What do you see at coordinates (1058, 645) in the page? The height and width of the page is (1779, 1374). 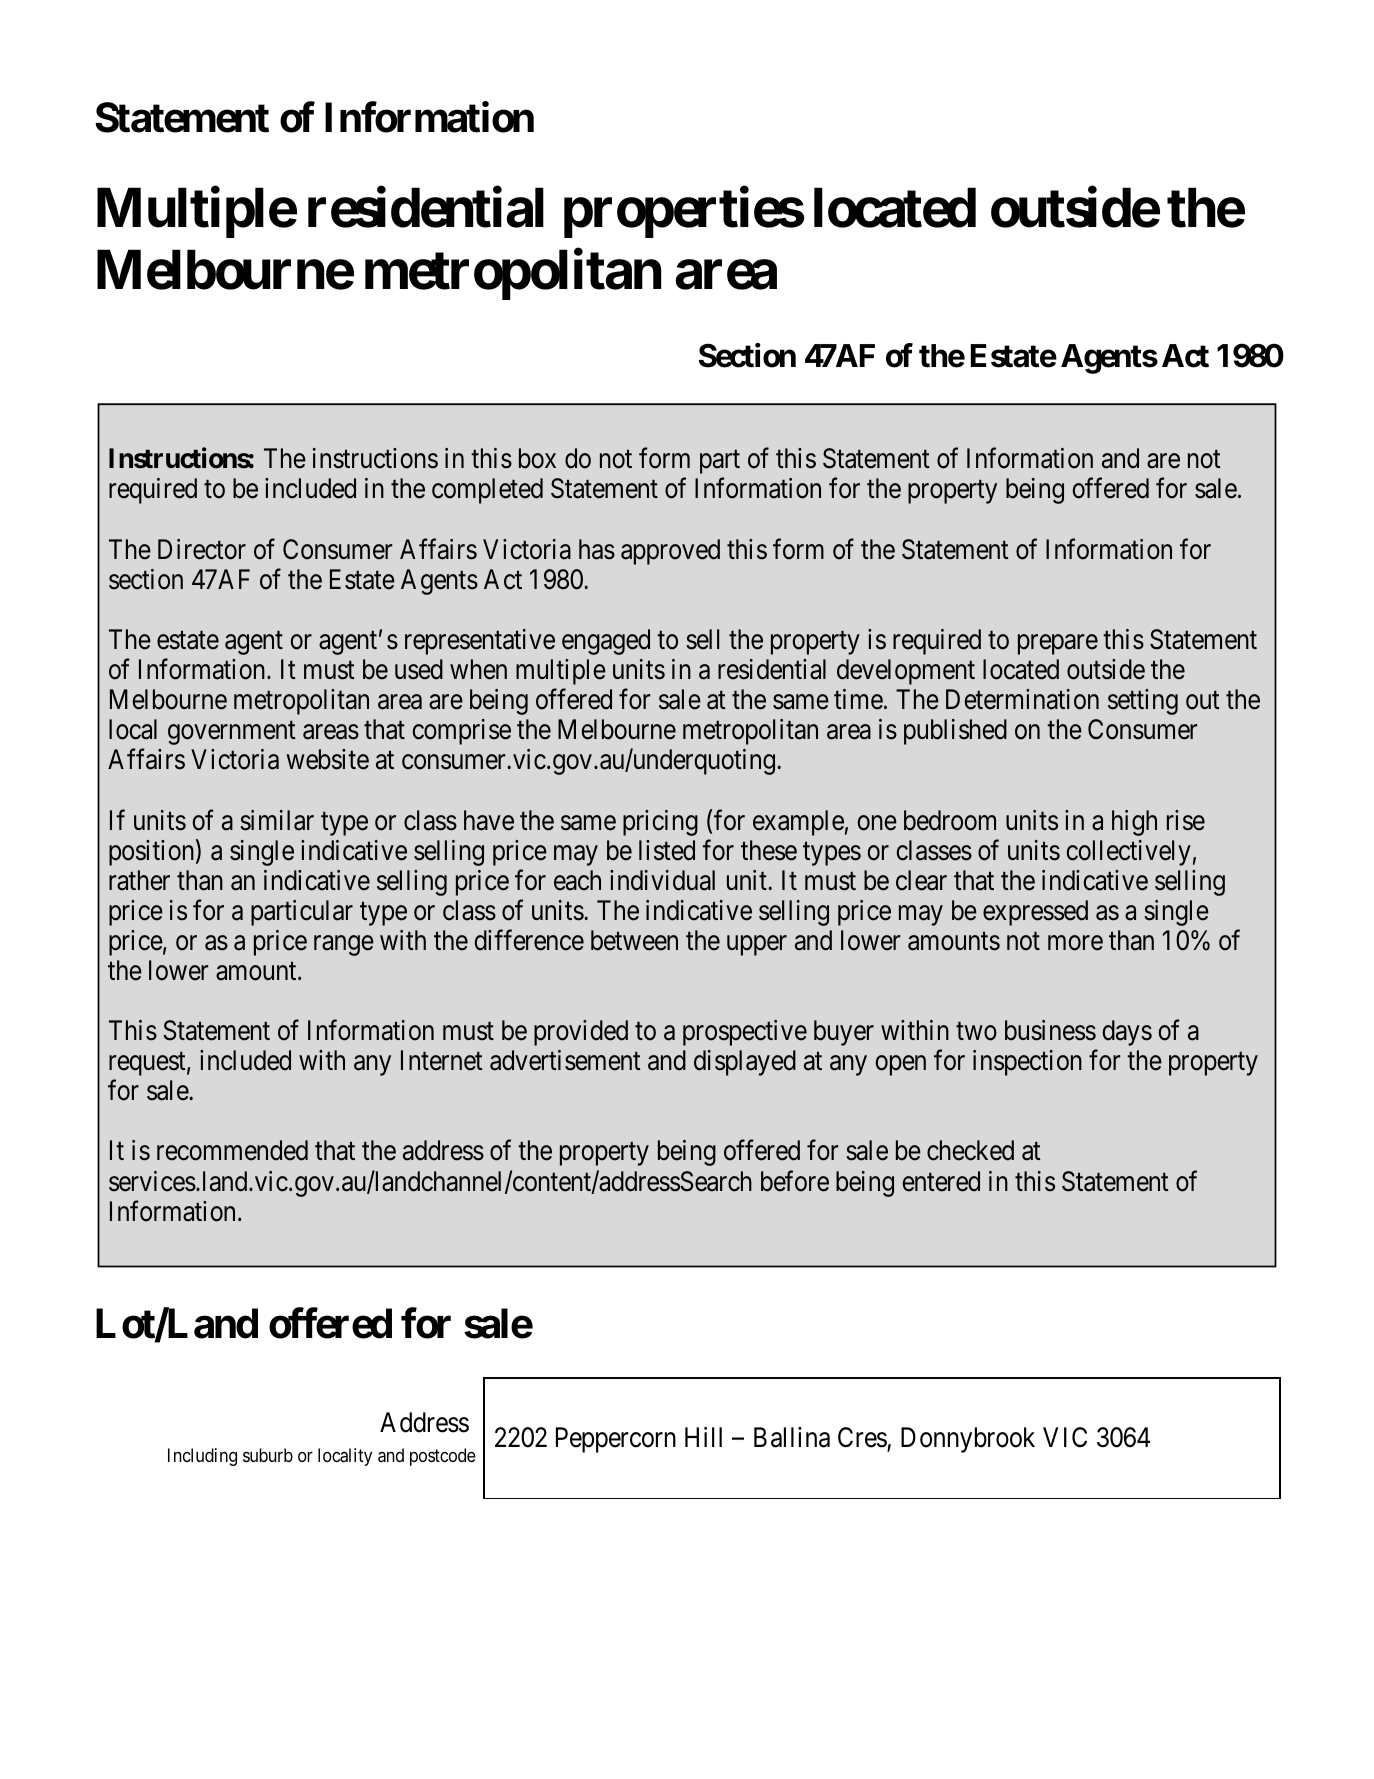 I see `prepare` at bounding box center [1058, 645].
